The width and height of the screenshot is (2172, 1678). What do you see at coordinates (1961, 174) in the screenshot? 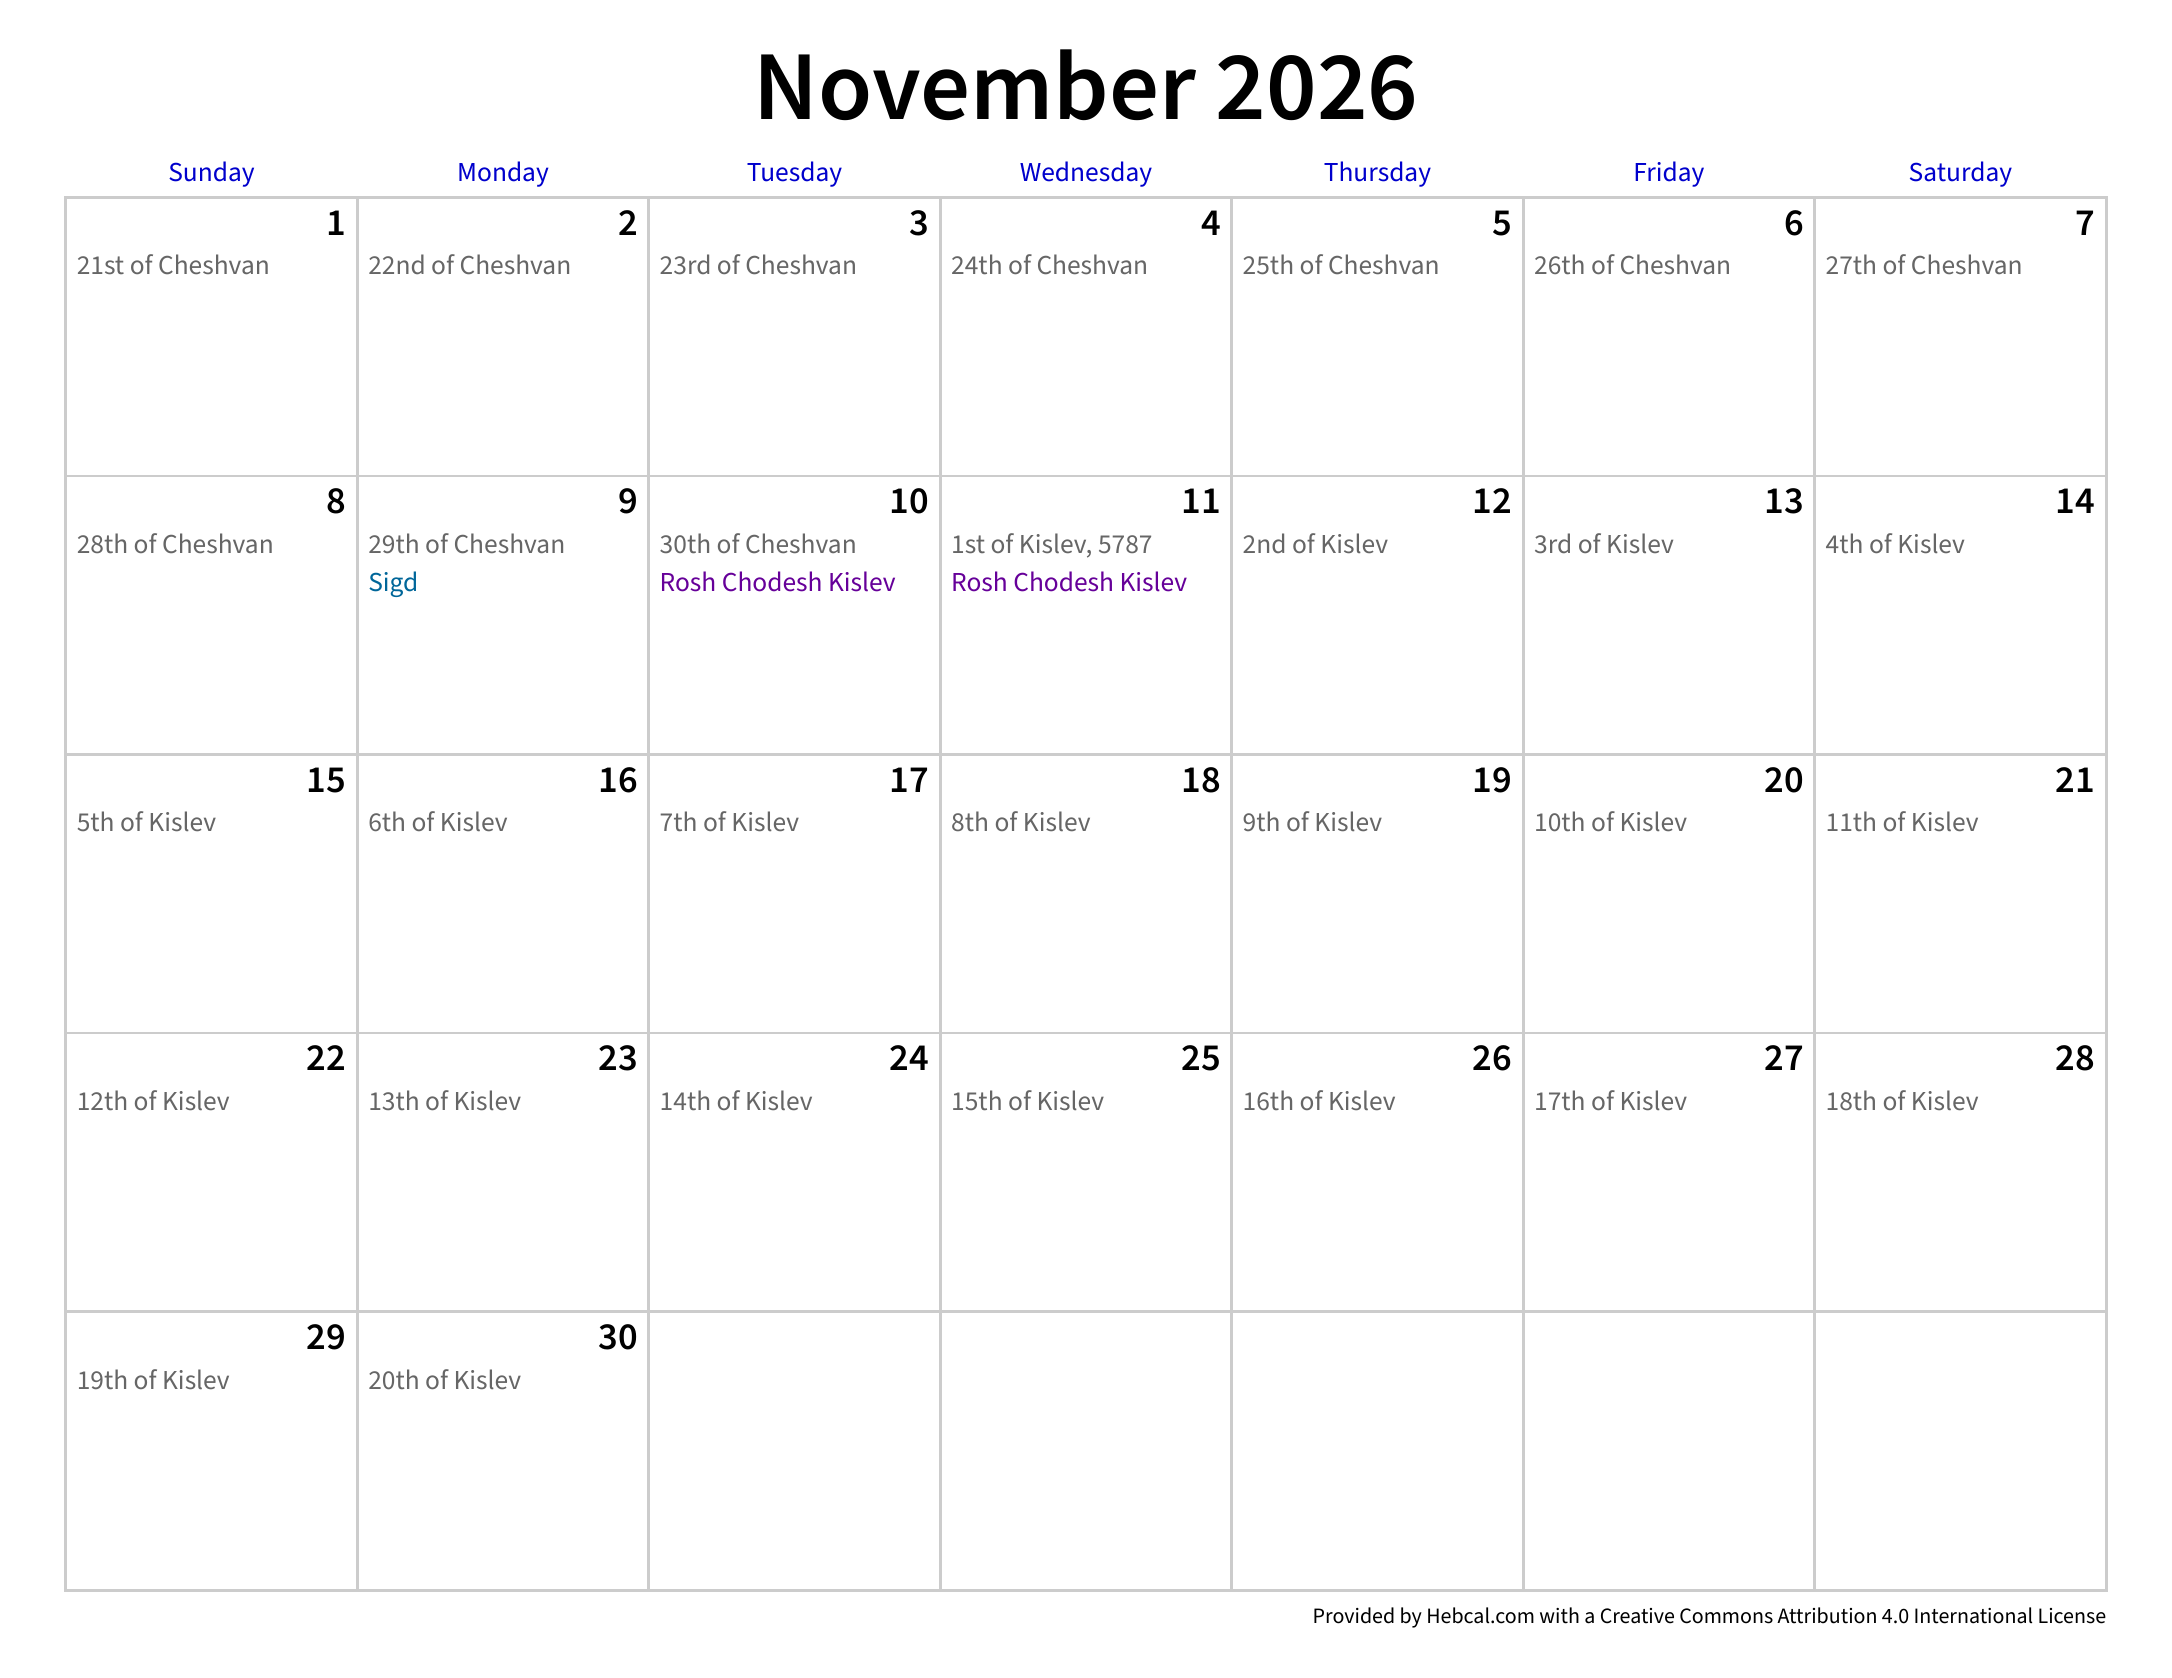
I see `Saturday` at bounding box center [1961, 174].
